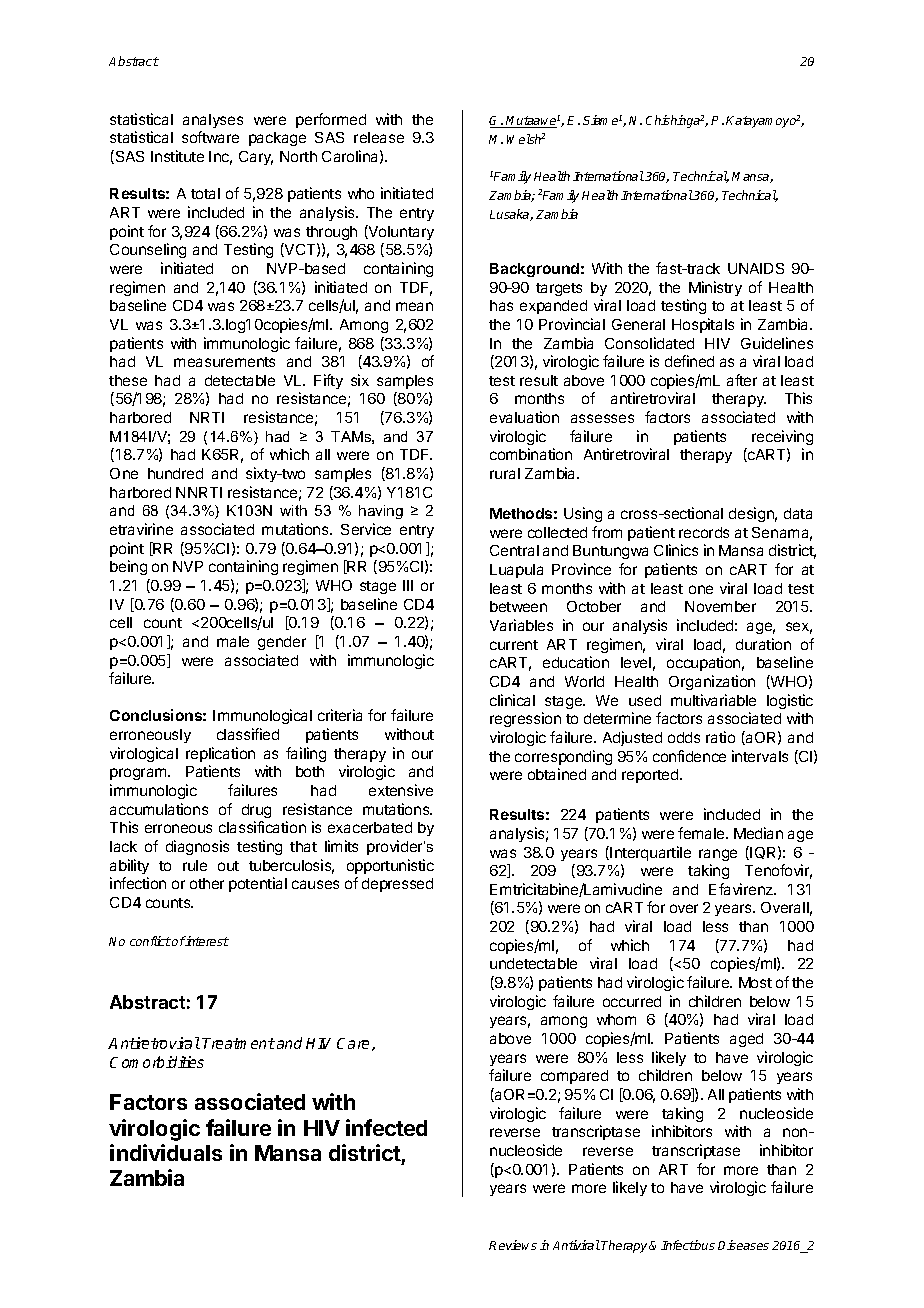  What do you see at coordinates (401, 790) in the image?
I see `extensive` at bounding box center [401, 790].
